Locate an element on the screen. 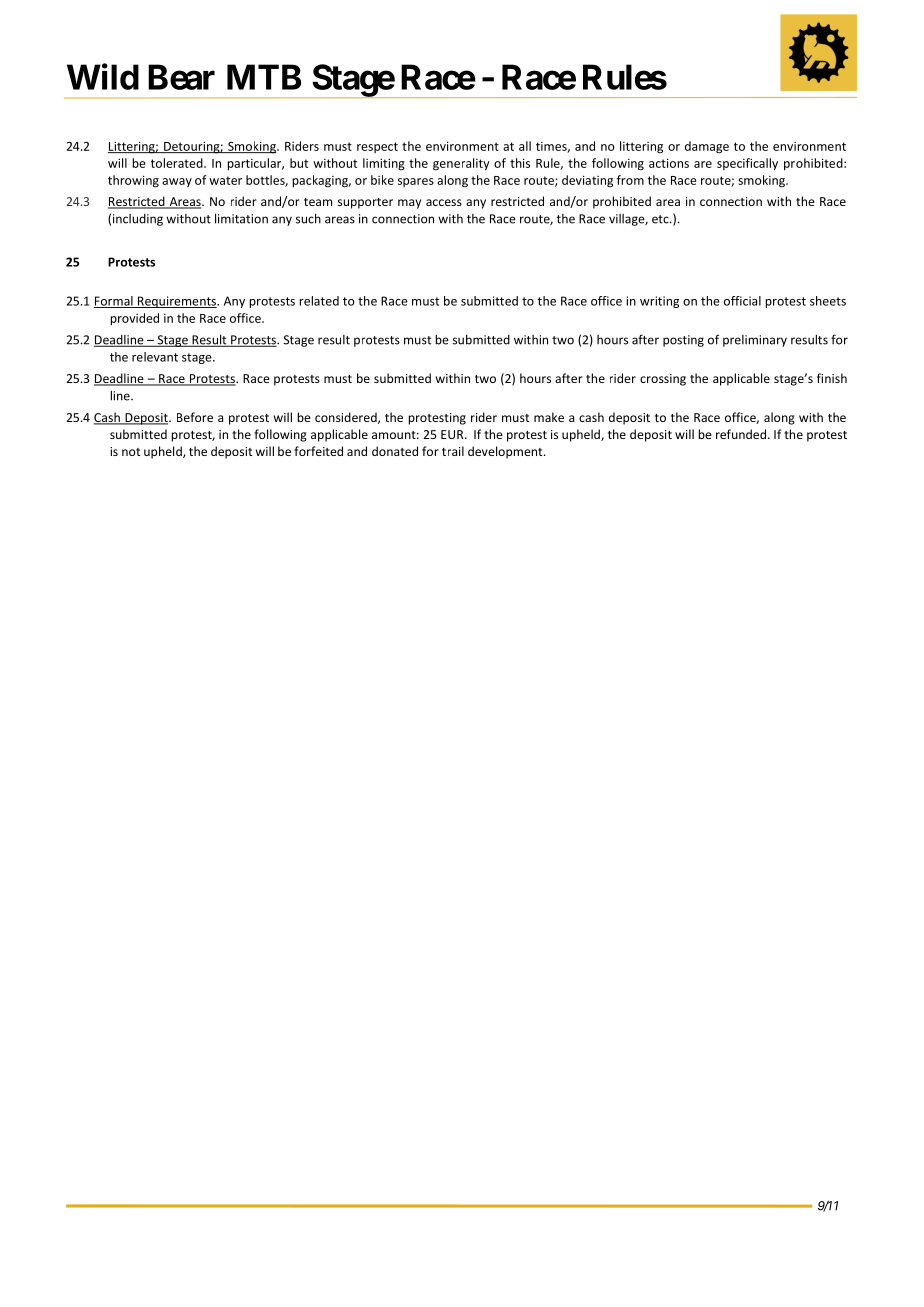 This screenshot has height=1307, width=924. EUR is located at coordinates (453, 434).
